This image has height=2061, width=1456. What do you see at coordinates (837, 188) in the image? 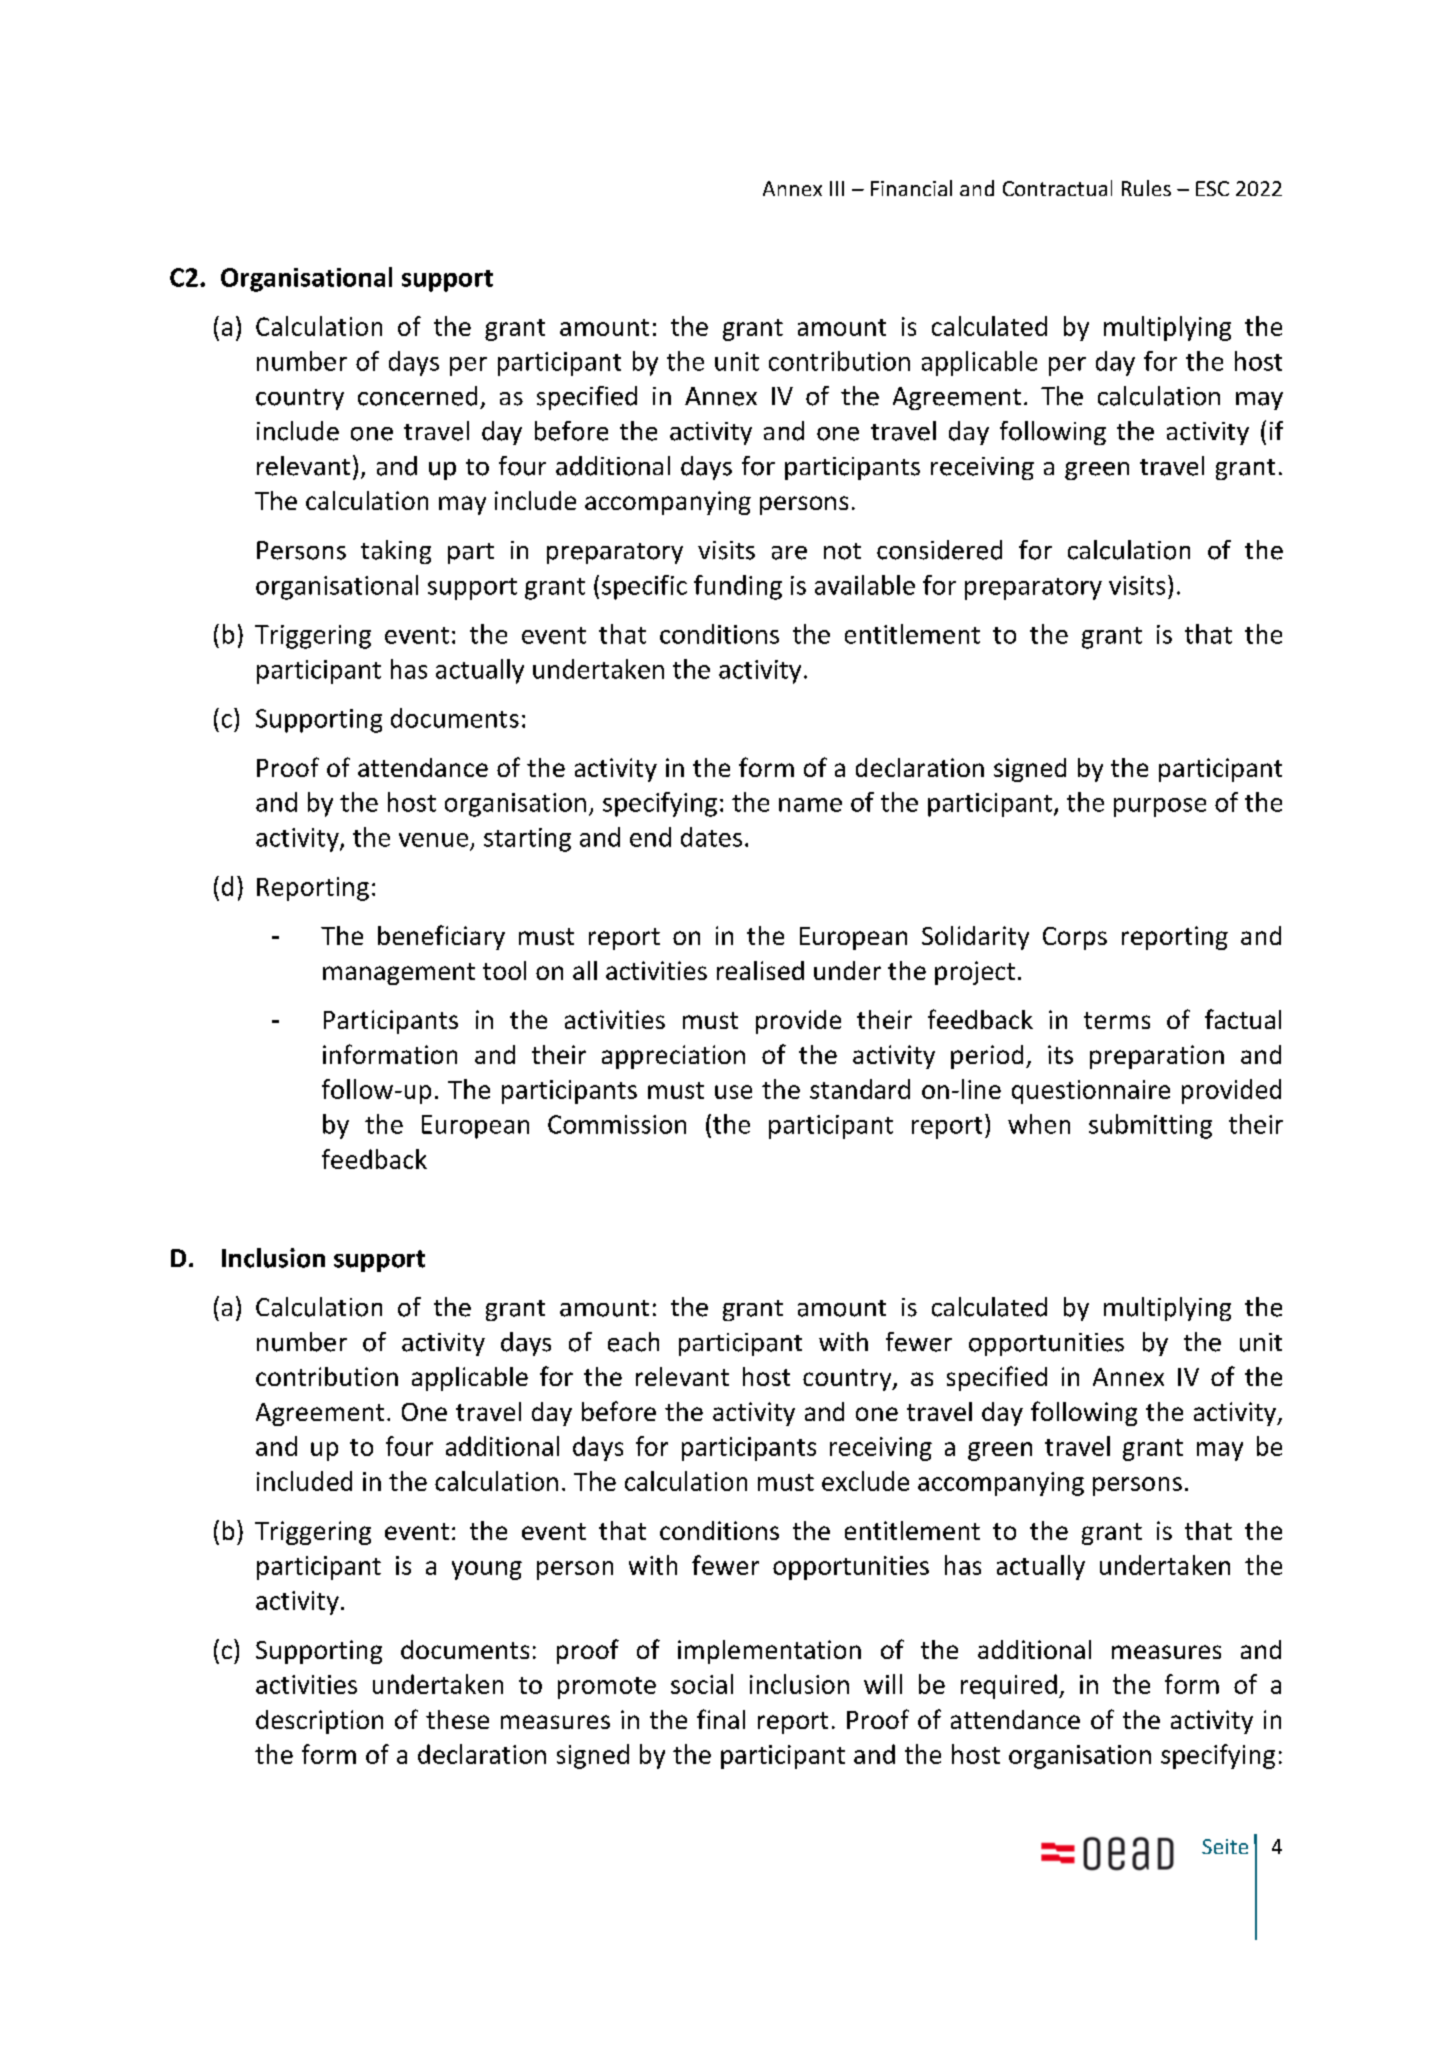
I see `III` at bounding box center [837, 188].
